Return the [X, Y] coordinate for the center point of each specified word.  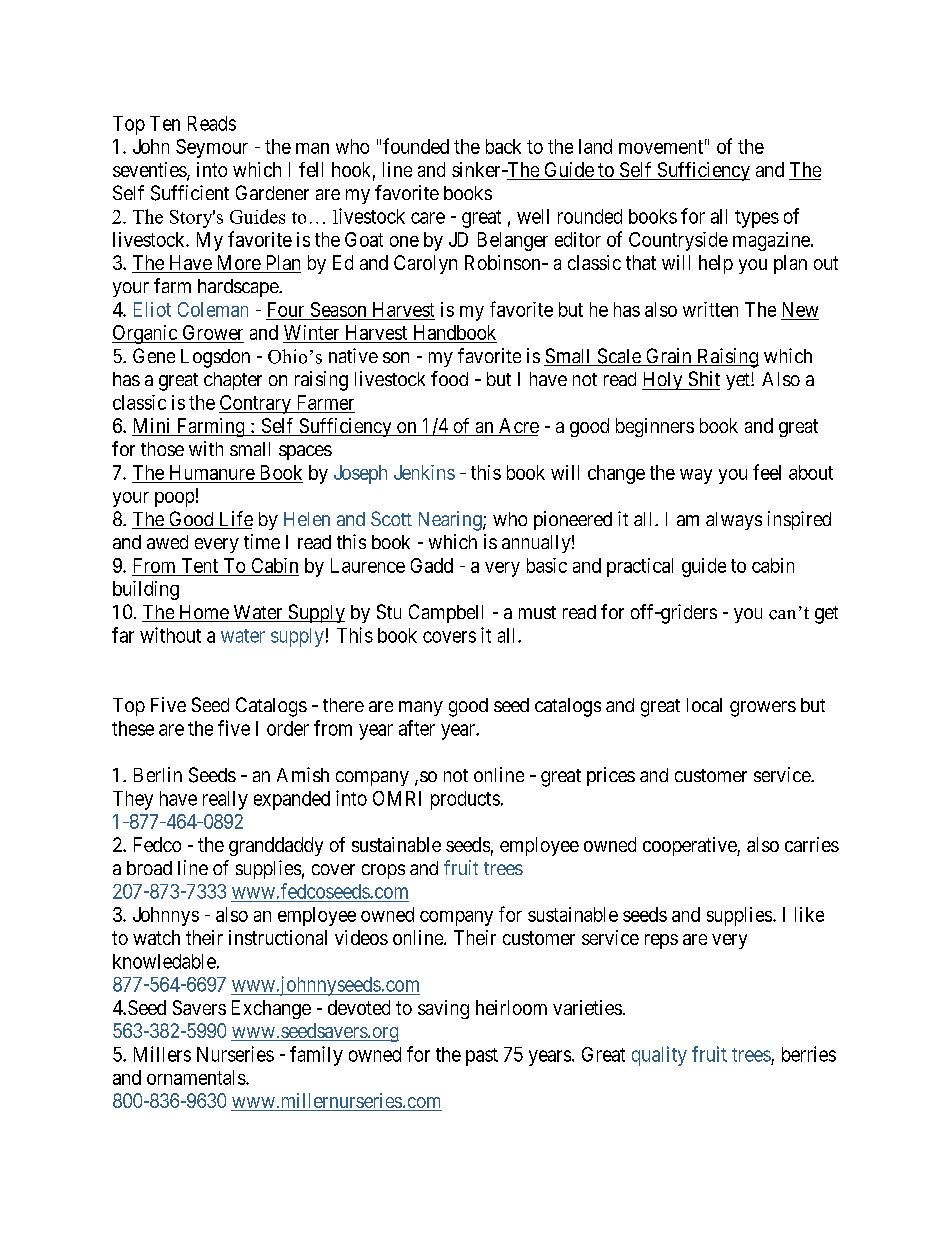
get [826, 615]
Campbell [446, 613]
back [503, 146]
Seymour [212, 148]
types [757, 219]
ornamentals [197, 1077]
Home [203, 613]
